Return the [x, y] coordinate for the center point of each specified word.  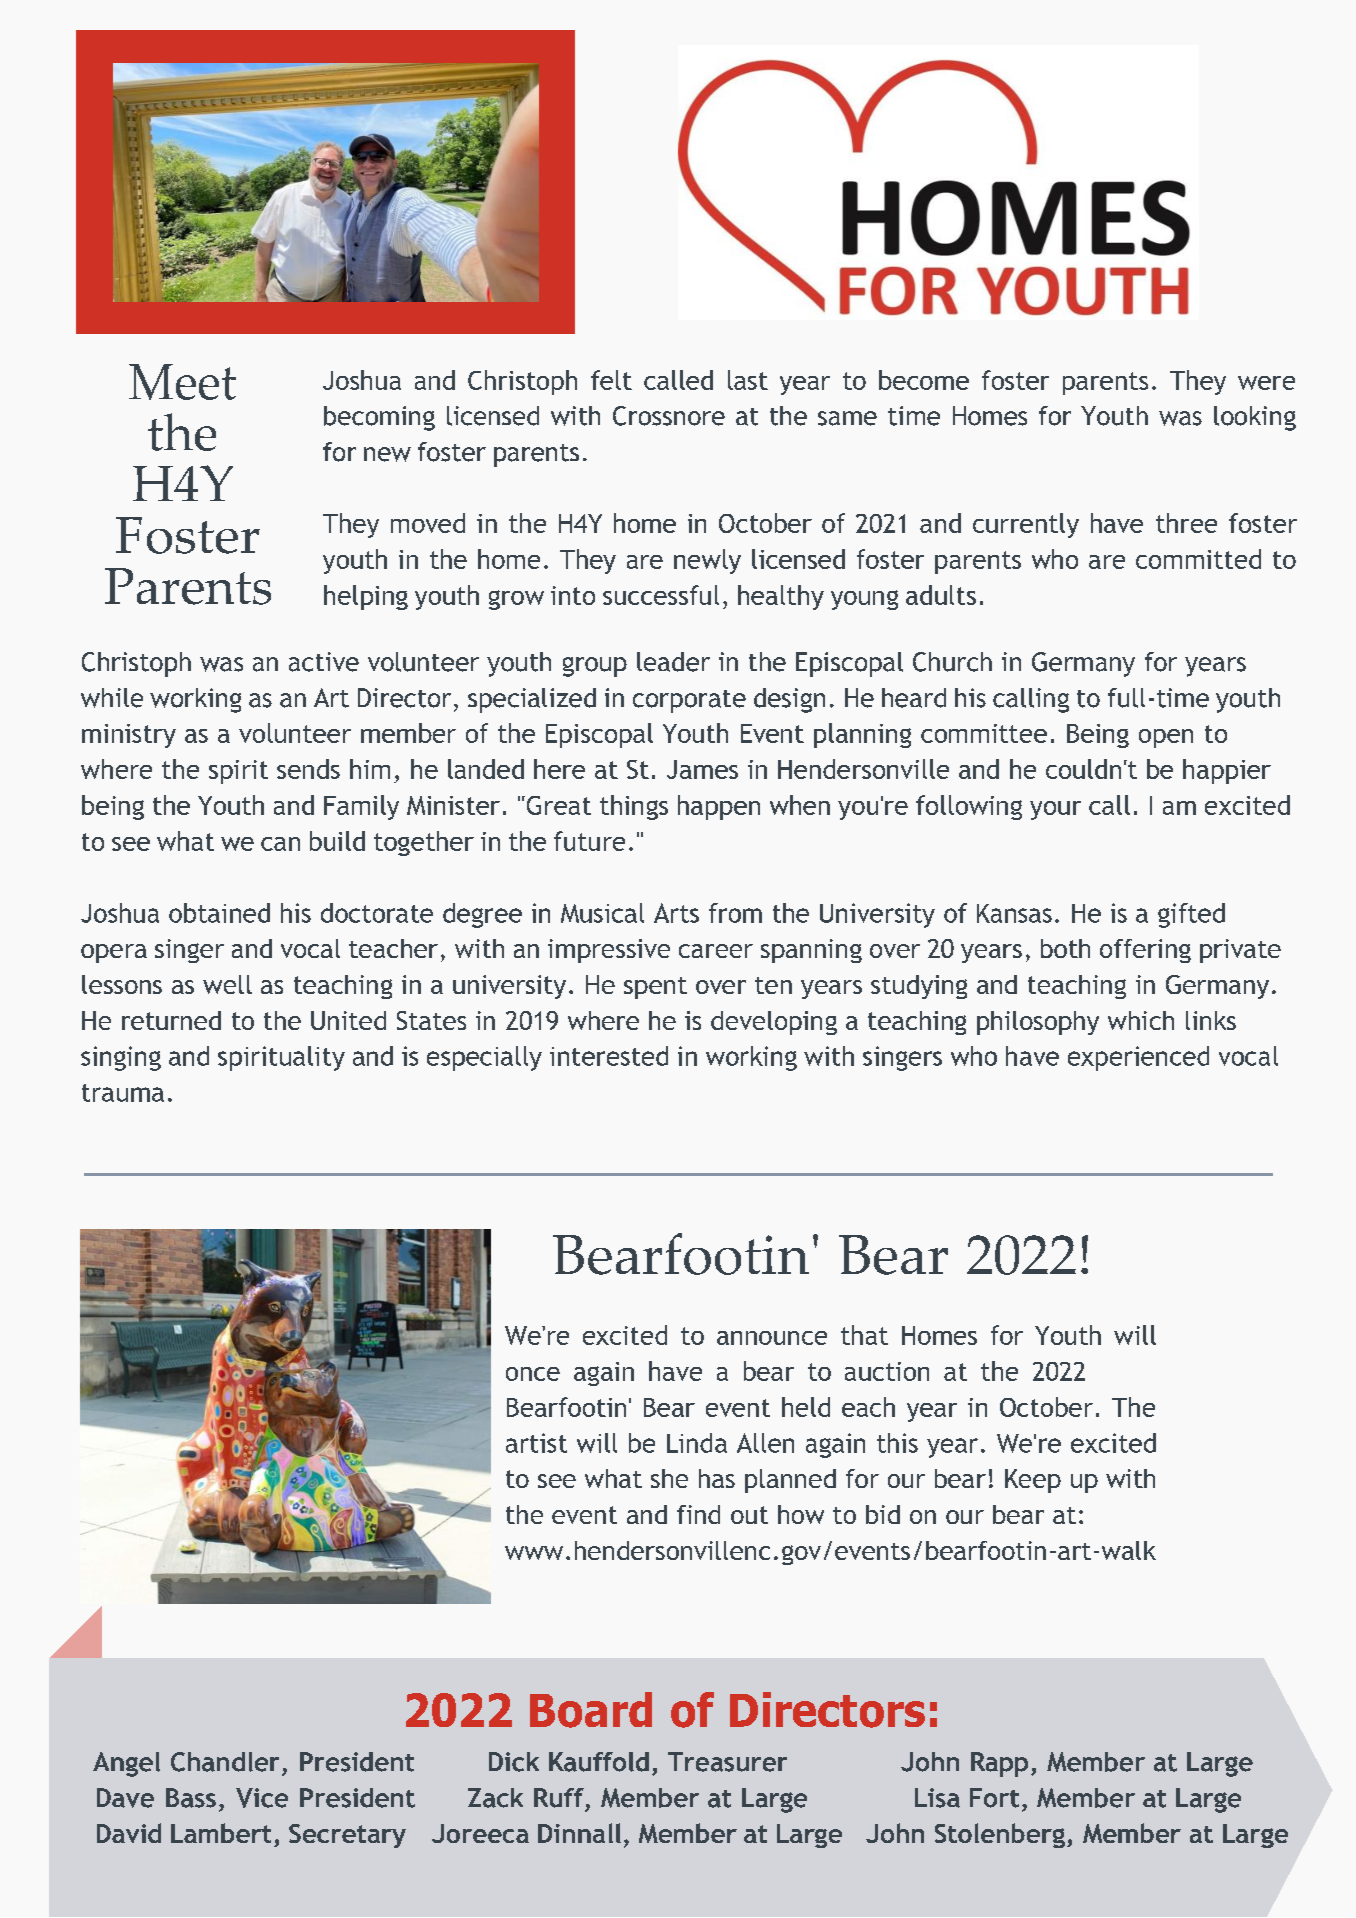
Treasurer [727, 1762]
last [748, 380]
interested [609, 1056]
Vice [262, 1798]
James [702, 769]
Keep [1033, 1481]
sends [308, 769]
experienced [1138, 1058]
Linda [697, 1443]
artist [536, 1443]
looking [1255, 418]
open [1166, 738]
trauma [123, 1093]
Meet [182, 382]
